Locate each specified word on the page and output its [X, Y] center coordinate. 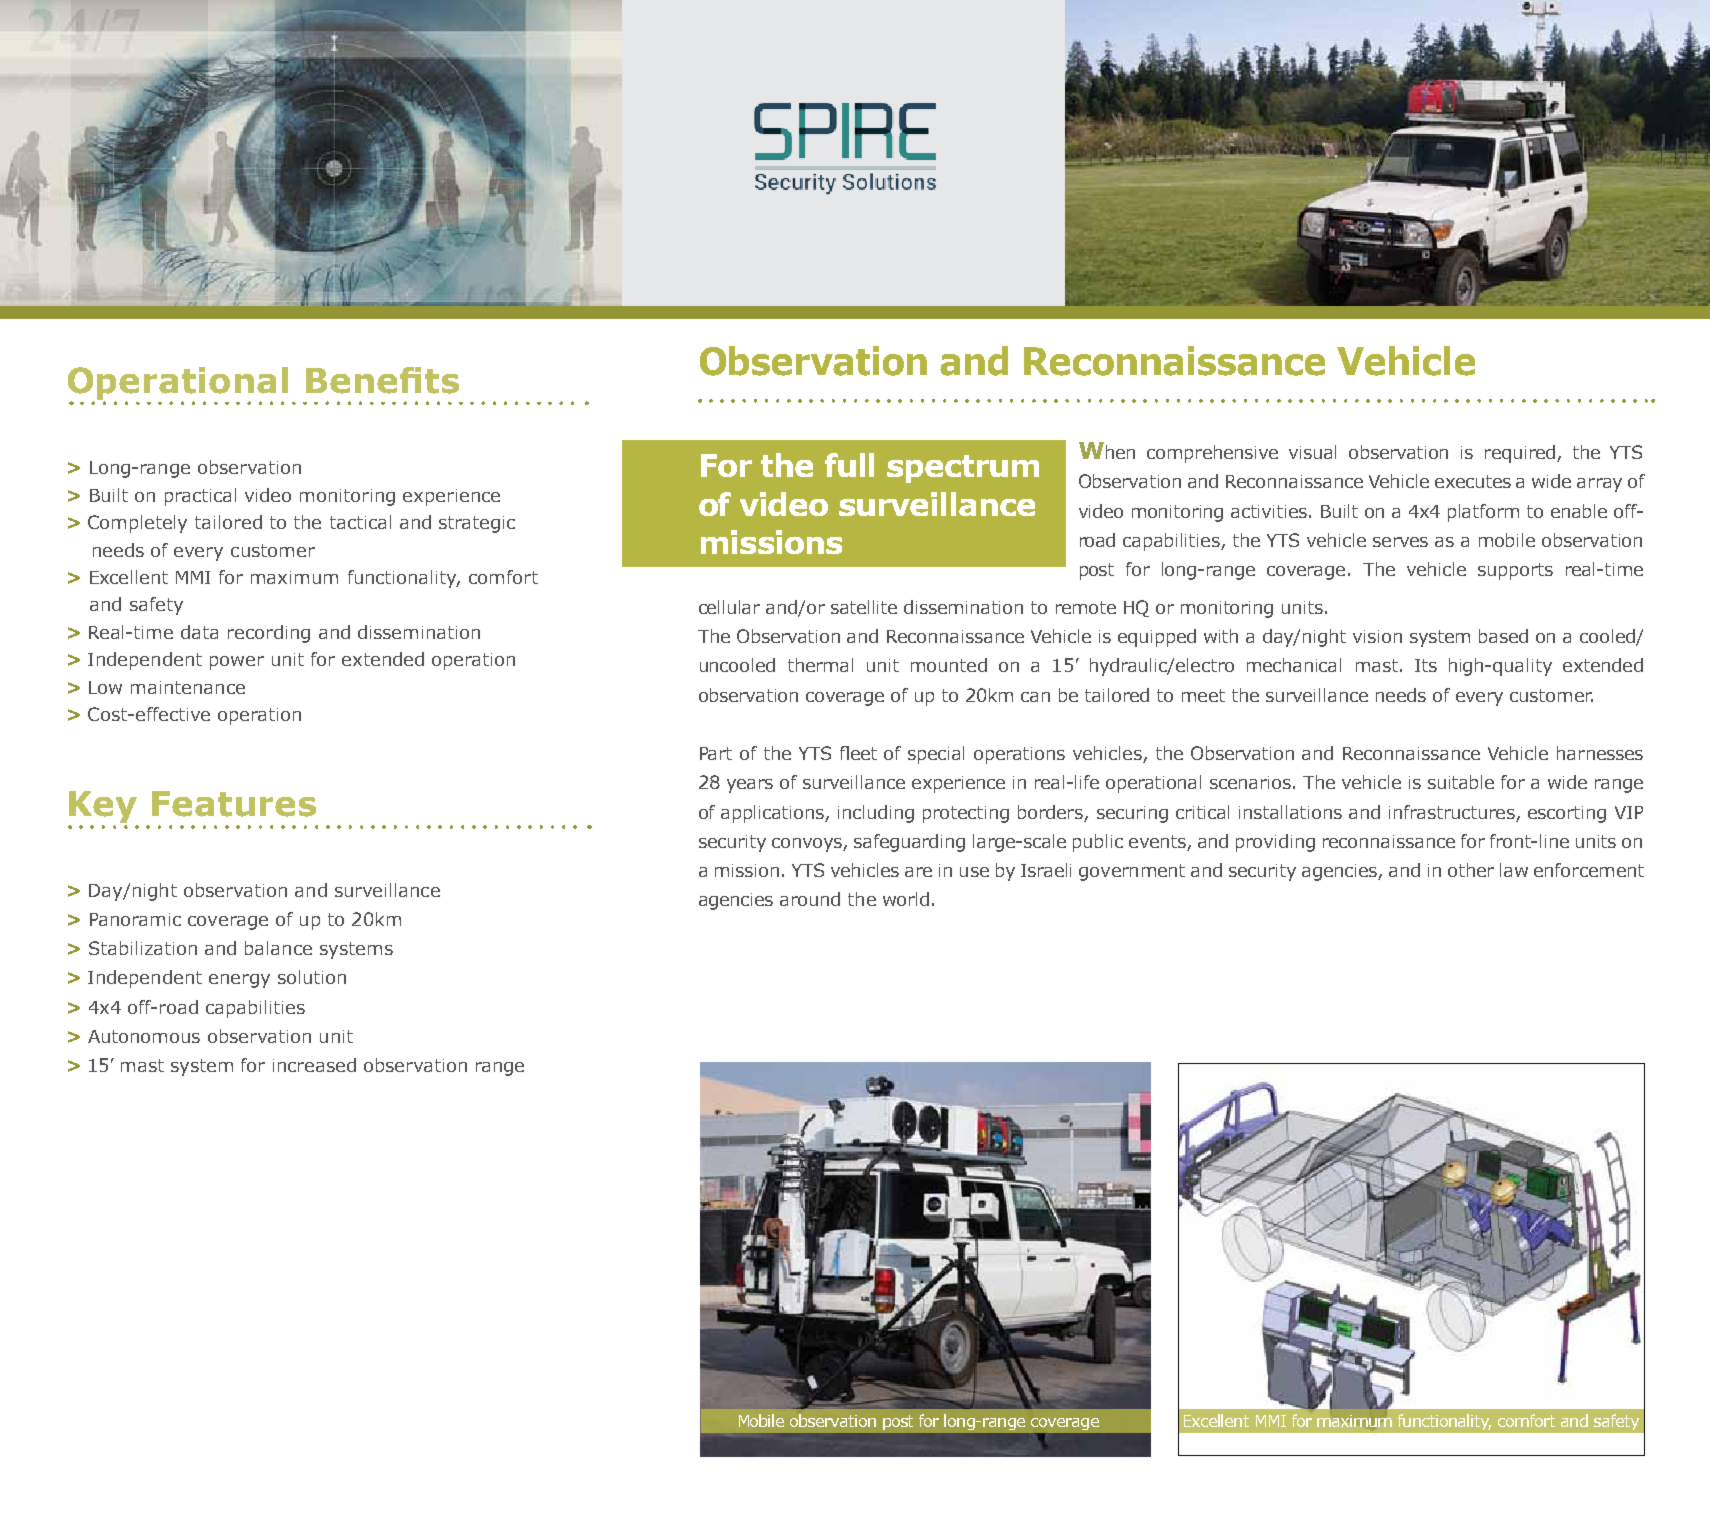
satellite [864, 607]
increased [314, 1065]
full [849, 465]
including [876, 814]
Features [234, 804]
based [1503, 636]
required [1521, 454]
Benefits [382, 380]
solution [312, 977]
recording [269, 634]
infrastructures [1452, 812]
